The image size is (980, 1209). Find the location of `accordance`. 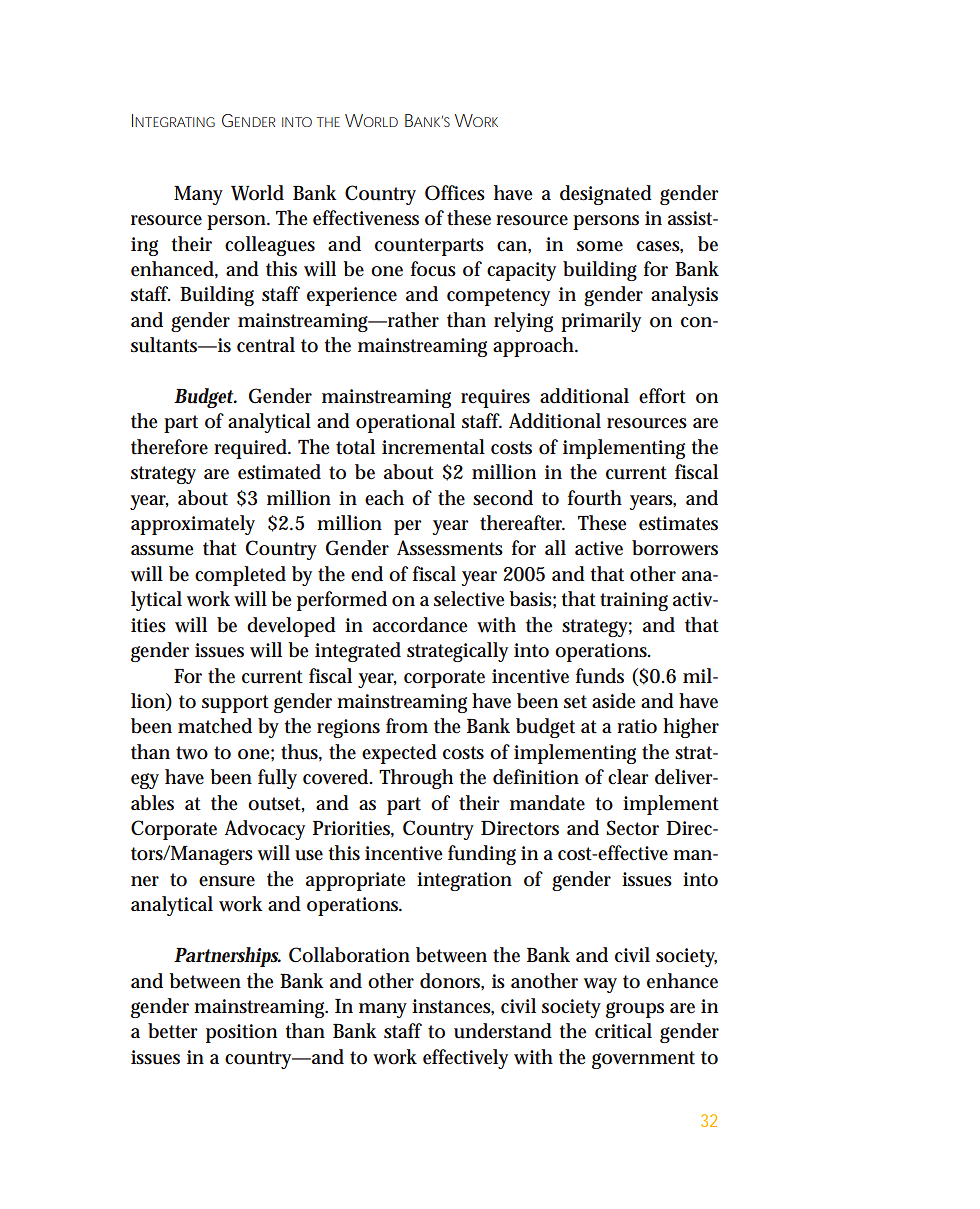

accordance is located at coordinates (420, 625).
